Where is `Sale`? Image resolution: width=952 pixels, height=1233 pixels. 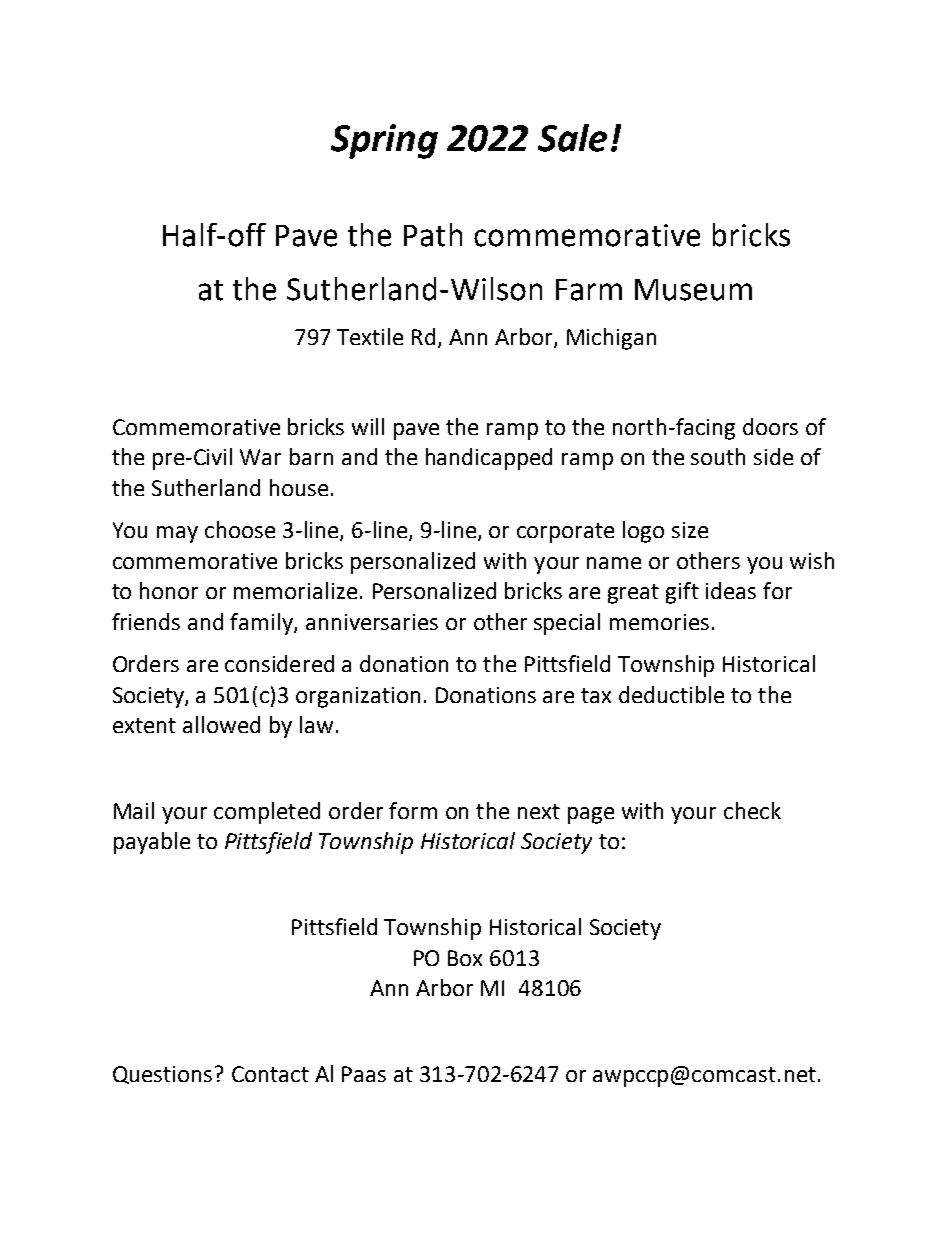 Sale is located at coordinates (572, 138).
